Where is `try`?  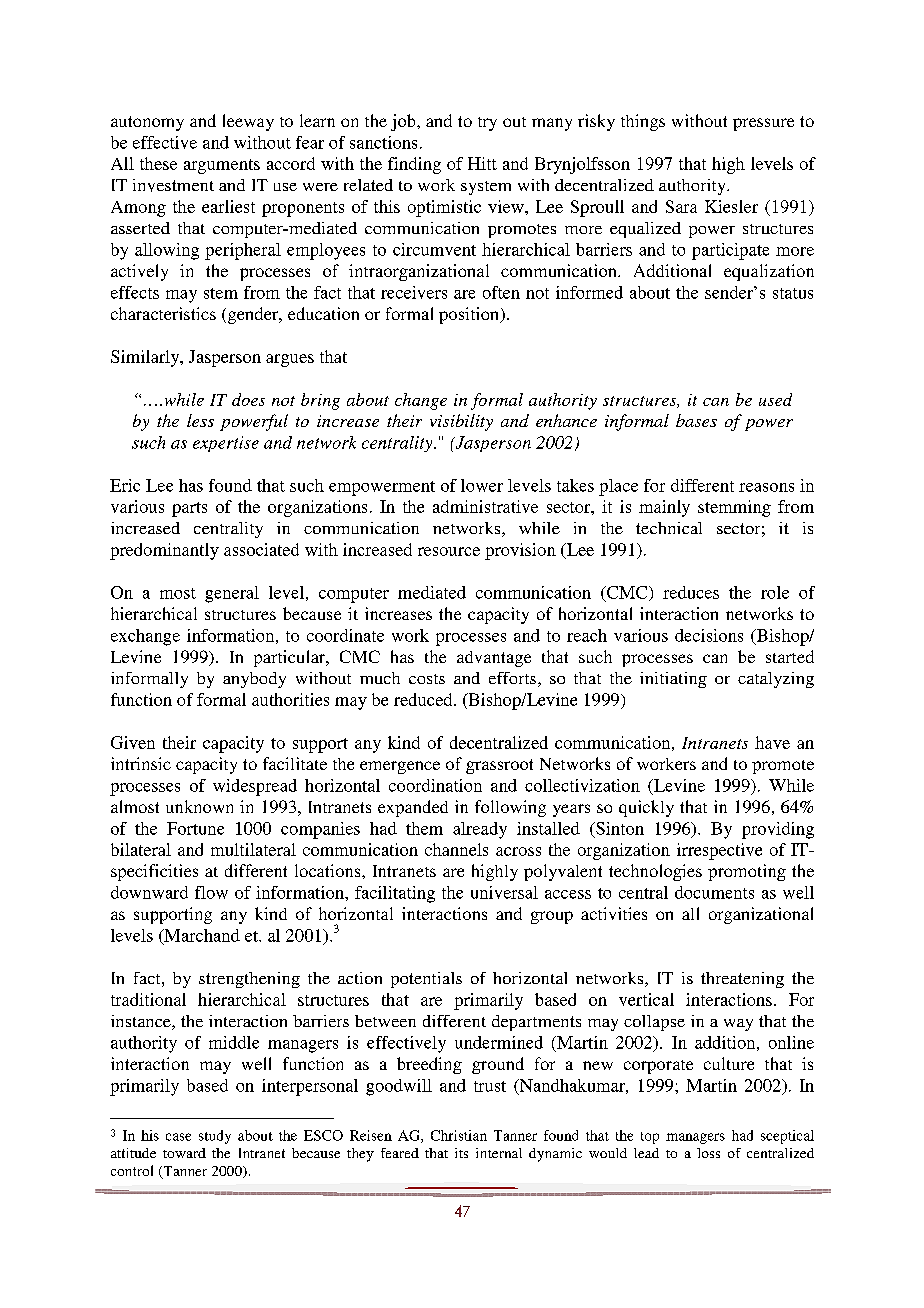 try is located at coordinates (487, 124).
